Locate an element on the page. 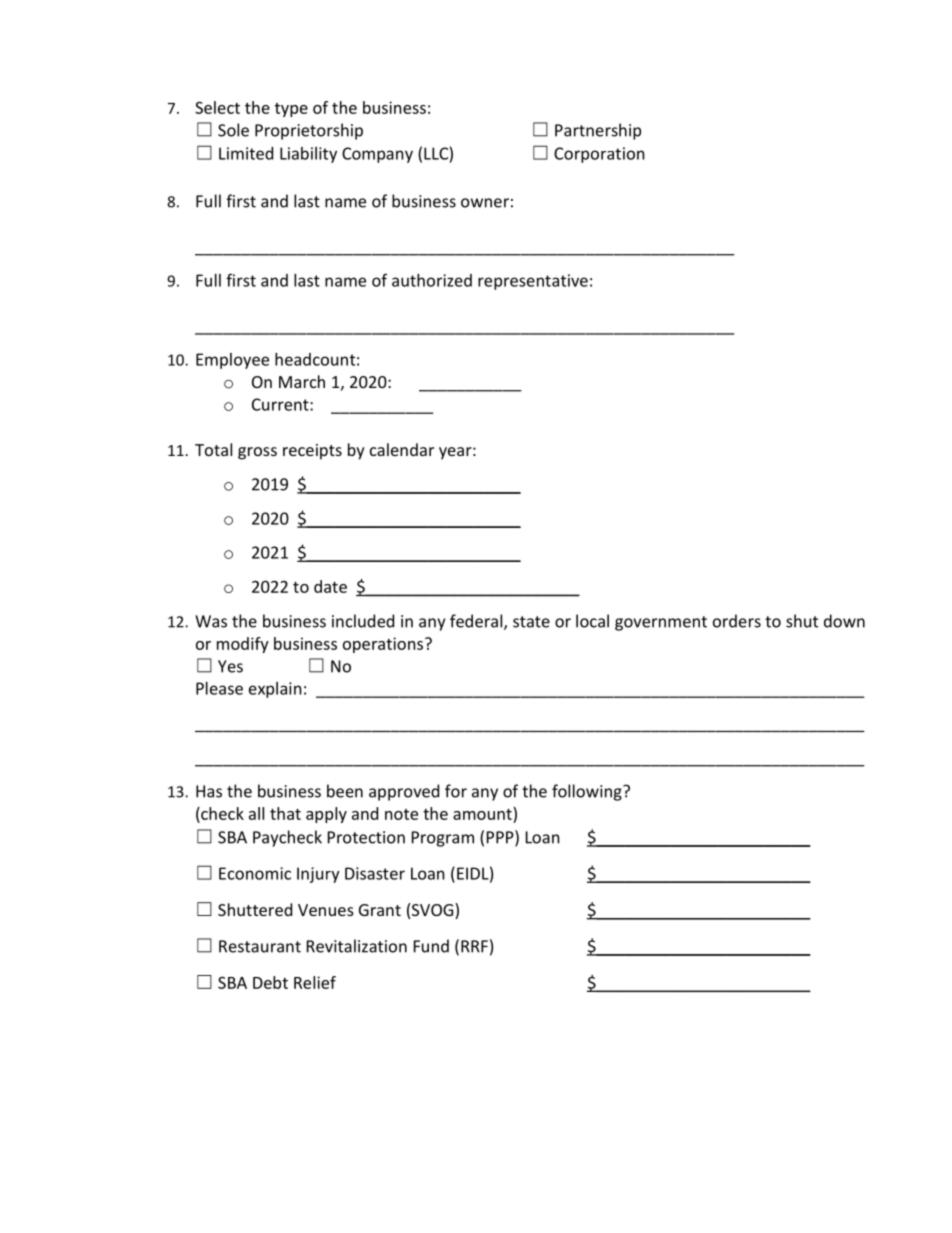 The width and height of the image is (952, 1233). Partnership is located at coordinates (598, 131).
